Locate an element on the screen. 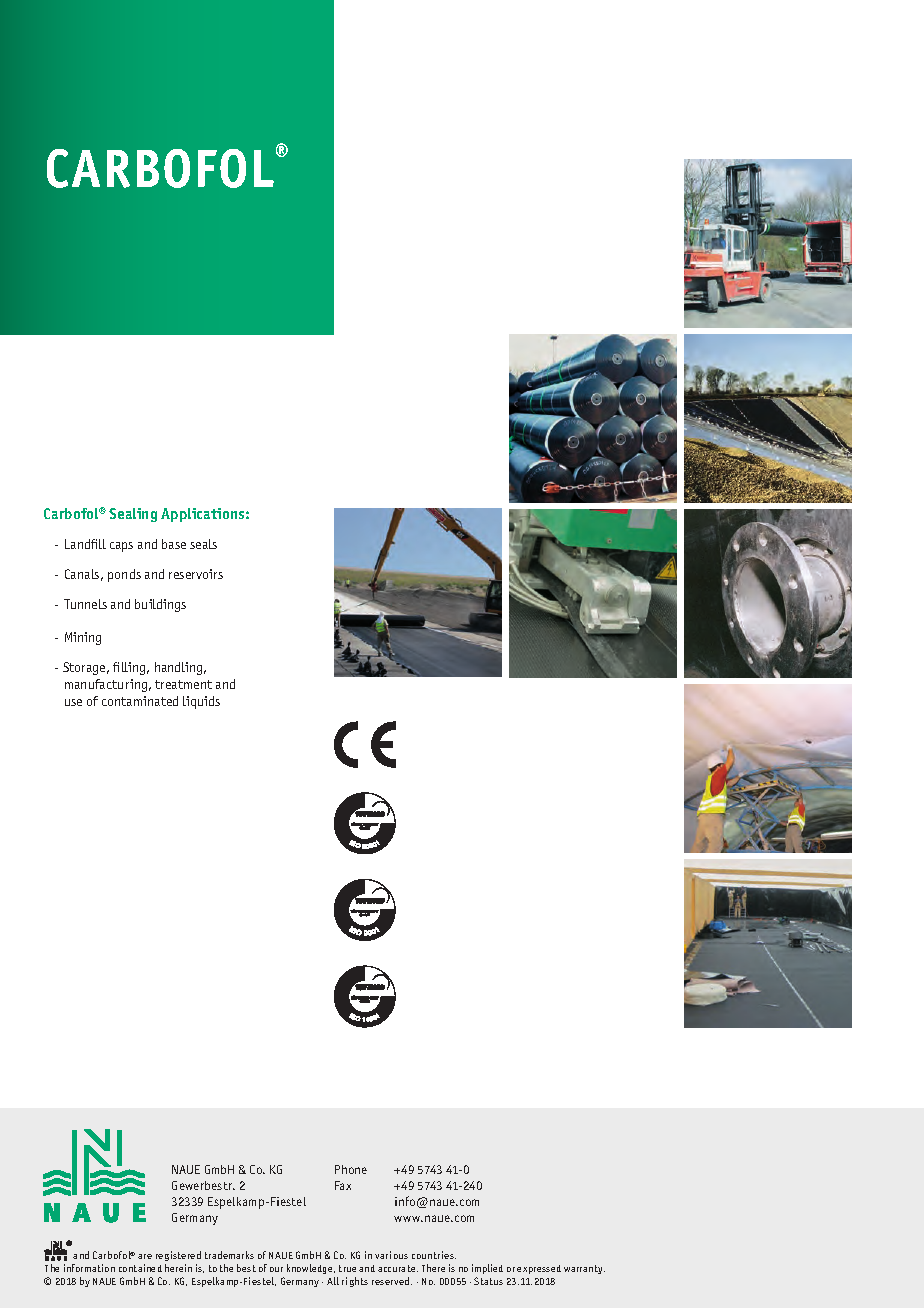 This screenshot has height=1308, width=924. knowledge is located at coordinates (311, 1269).
